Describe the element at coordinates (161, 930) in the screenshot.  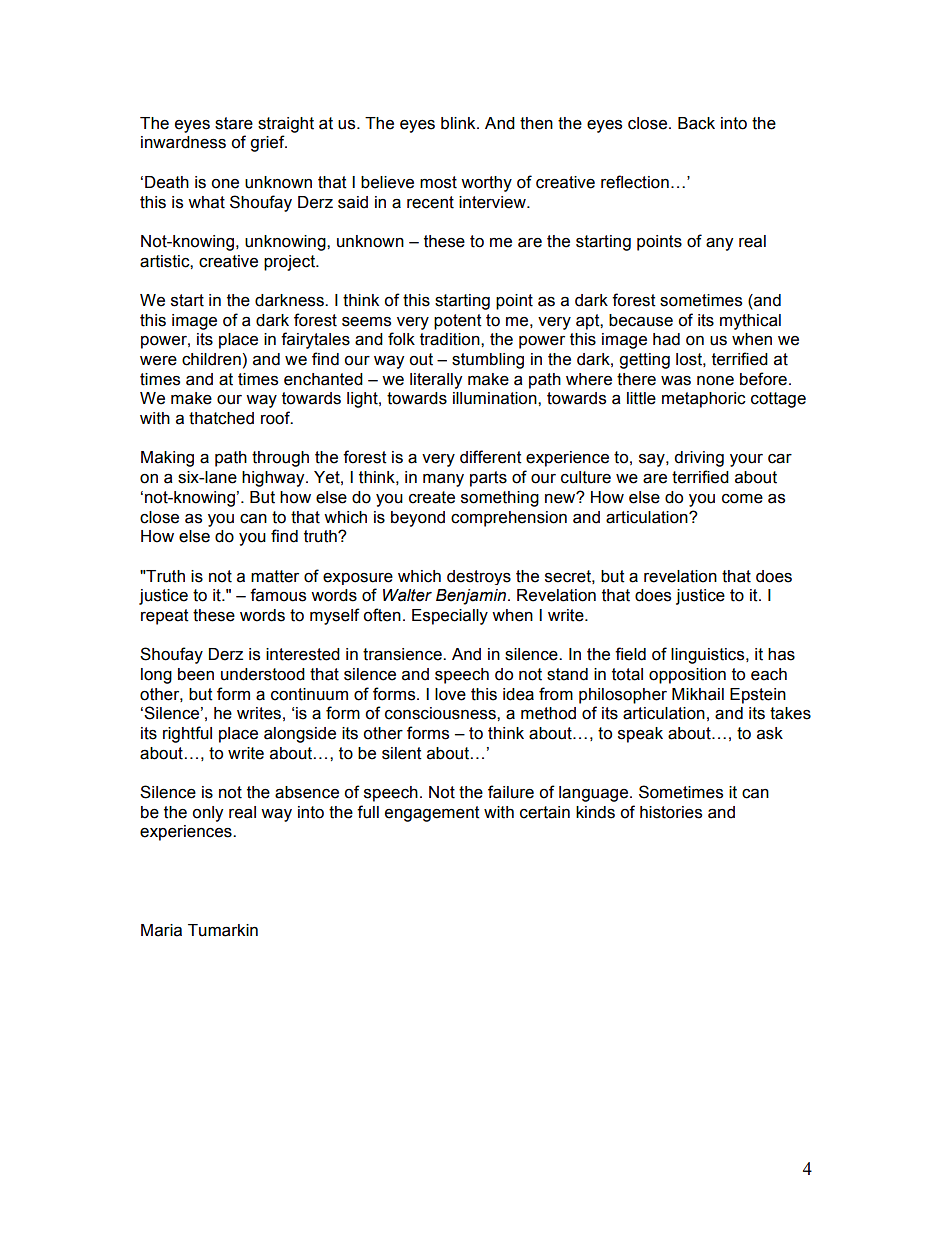
I see `Maria` at that location.
